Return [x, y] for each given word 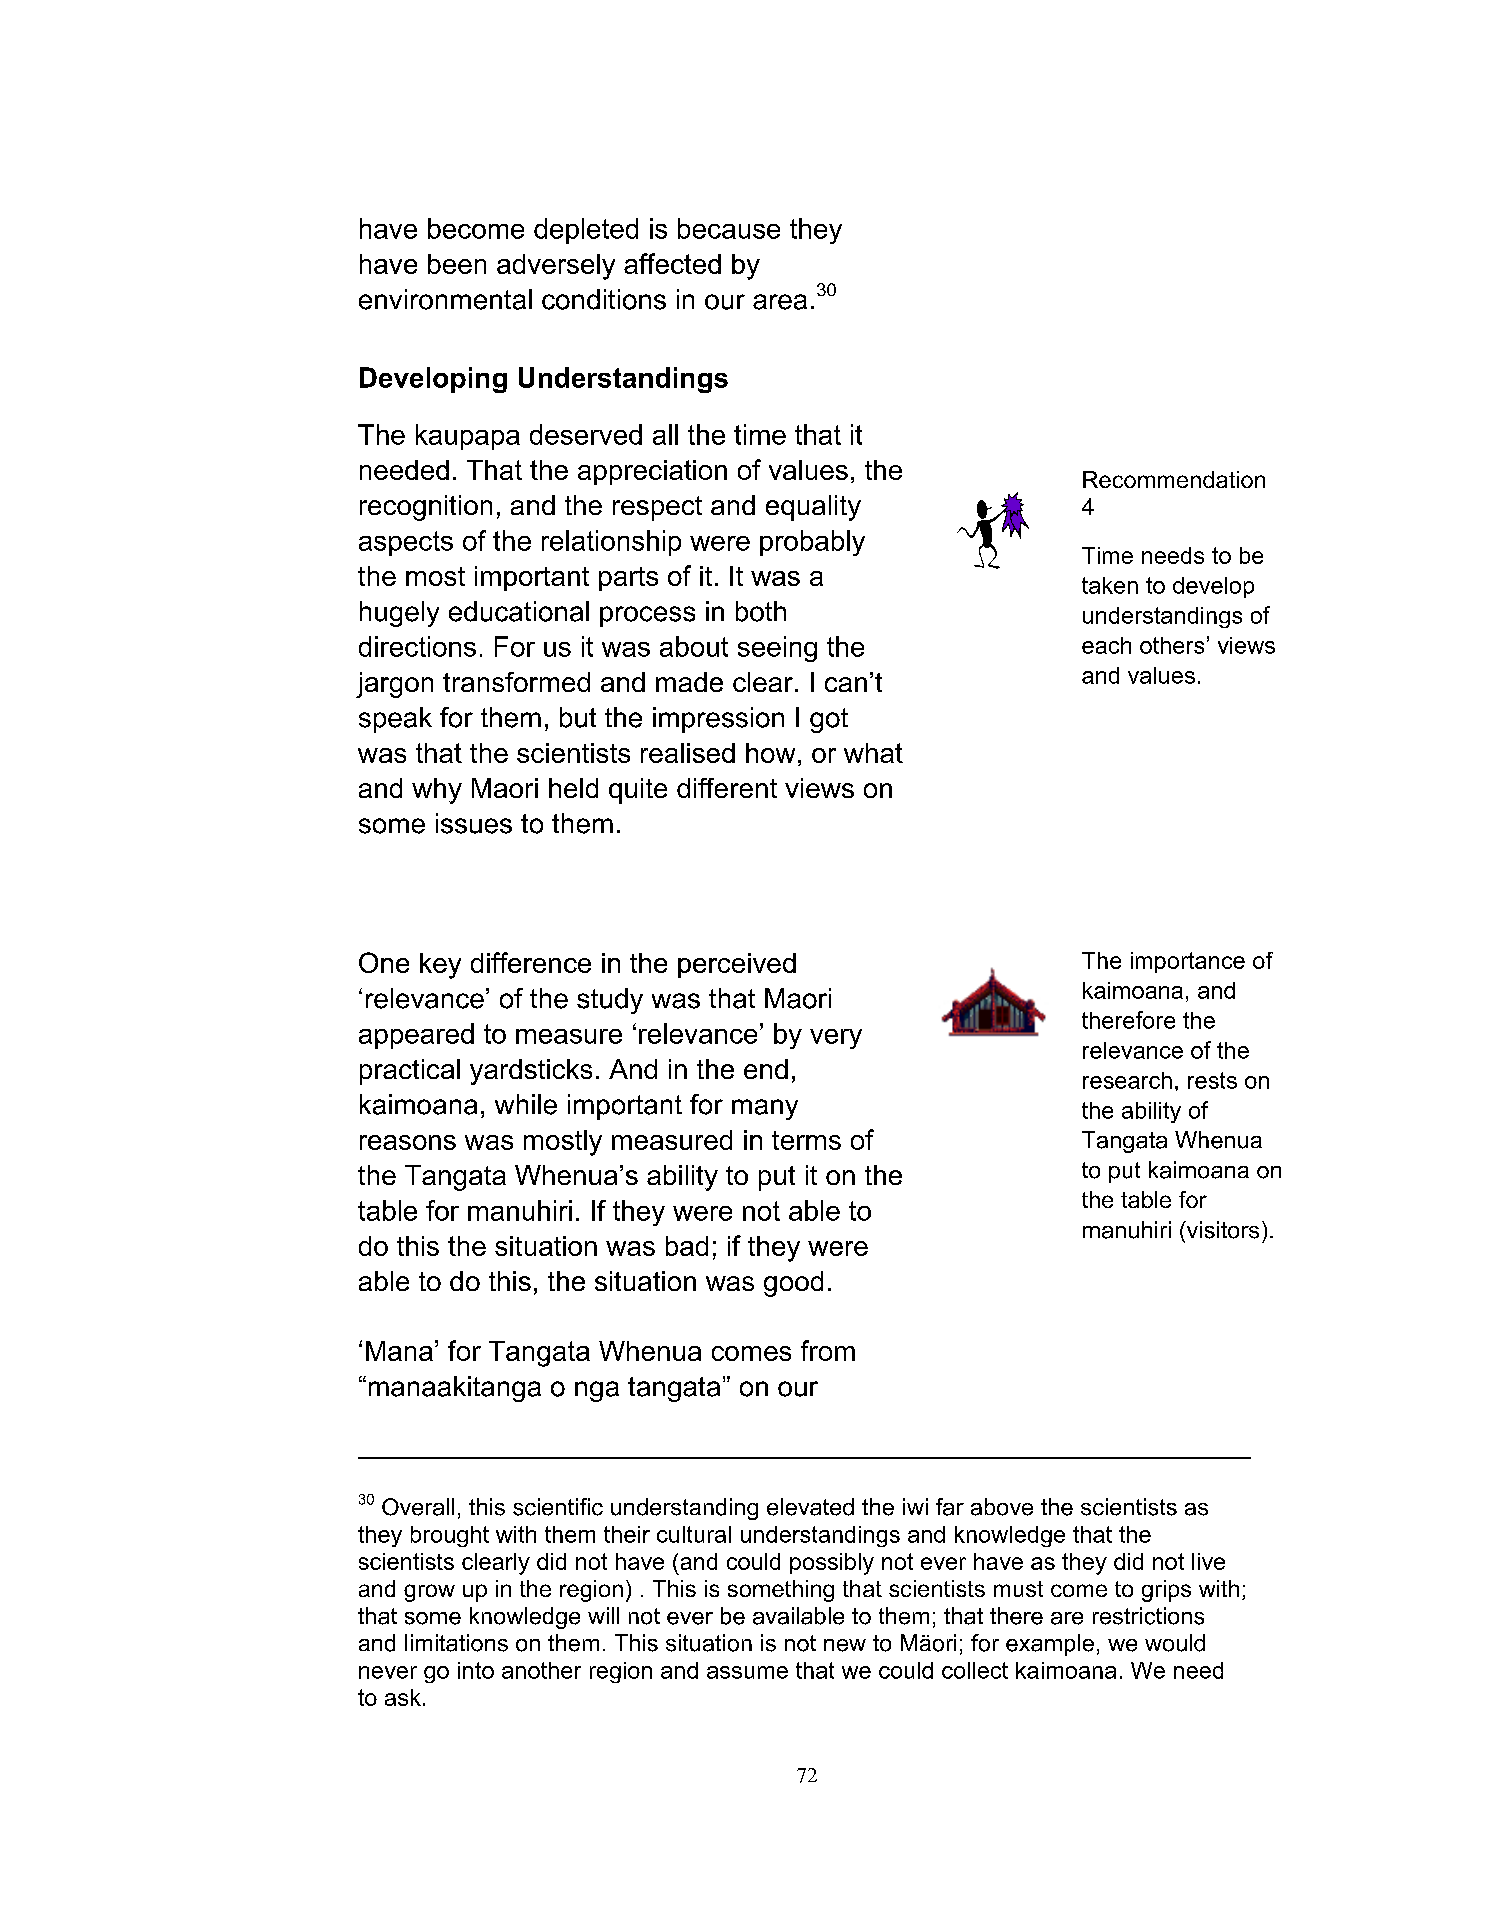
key [440, 966]
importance [1188, 962]
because [729, 228]
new [845, 1645]
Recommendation [1174, 479]
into [476, 1670]
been [457, 264]
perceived [737, 965]
